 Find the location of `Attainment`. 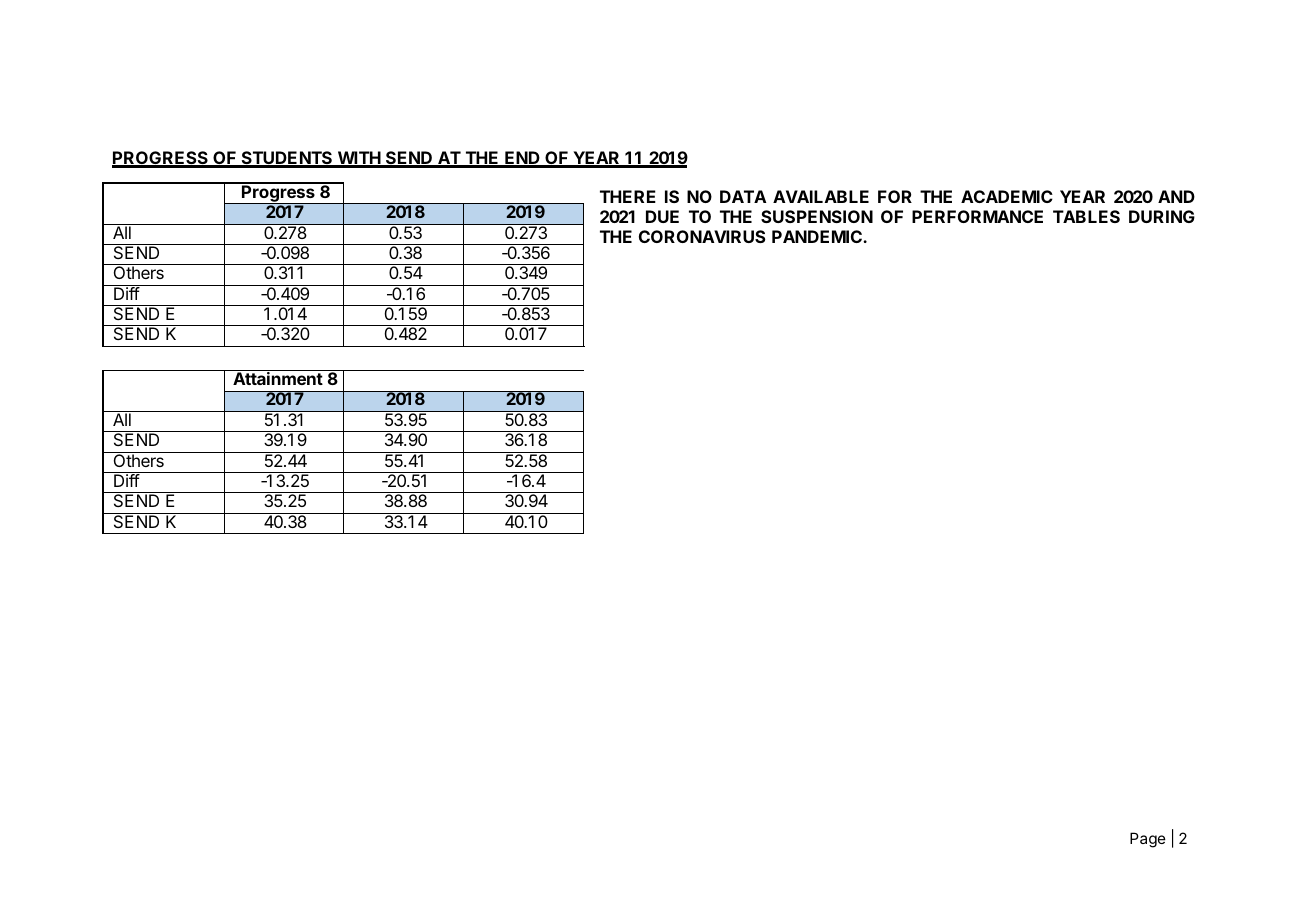

Attainment is located at coordinates (278, 378).
